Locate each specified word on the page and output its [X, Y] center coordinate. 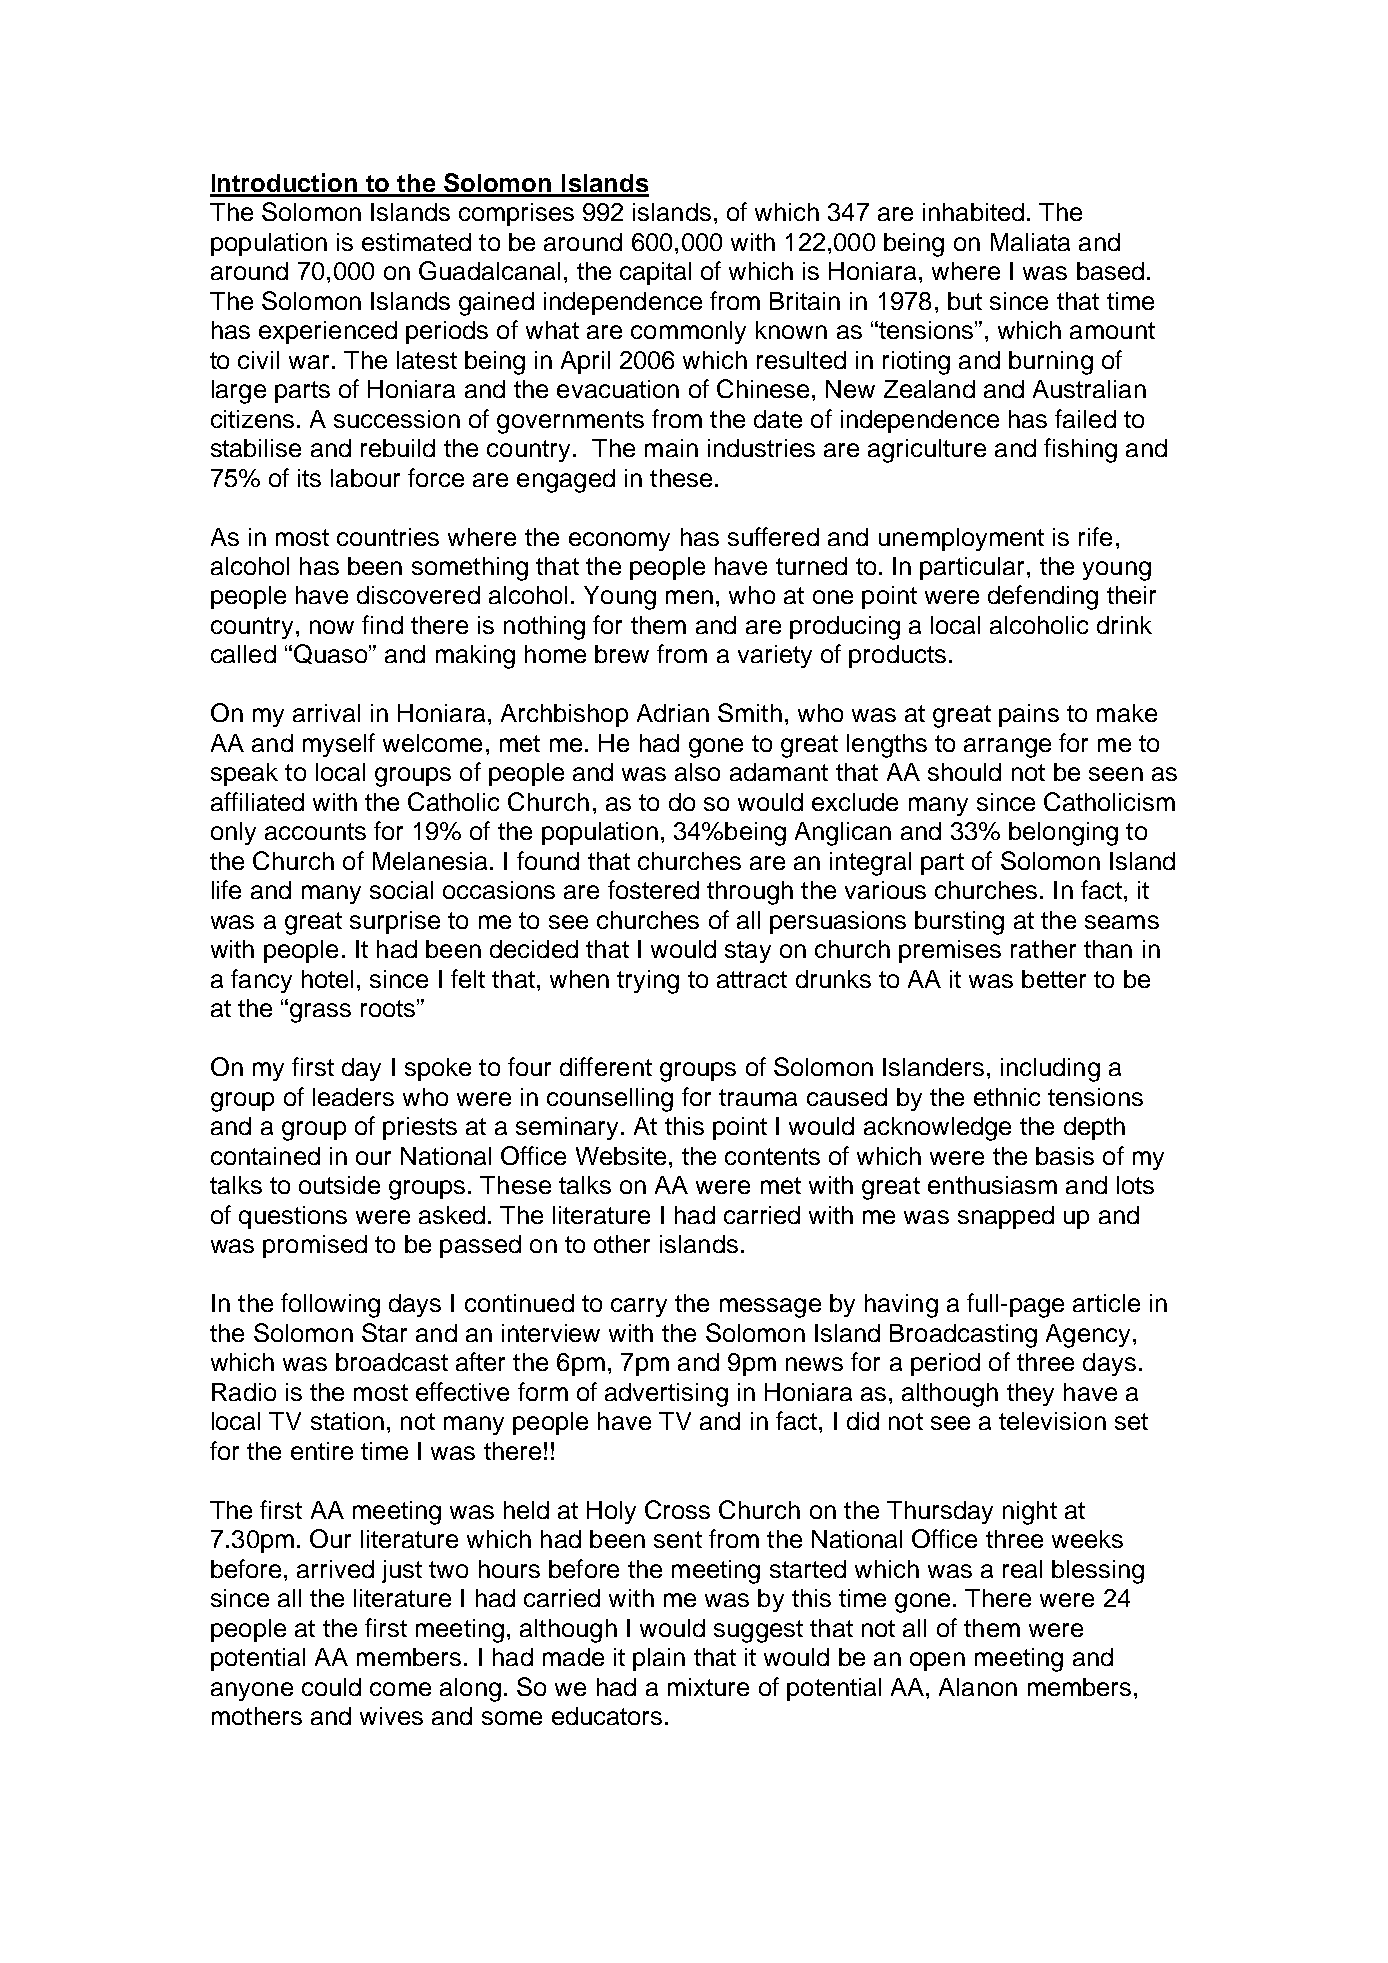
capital [655, 273]
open [937, 1661]
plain [659, 1659]
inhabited [973, 212]
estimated [416, 242]
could [331, 1687]
